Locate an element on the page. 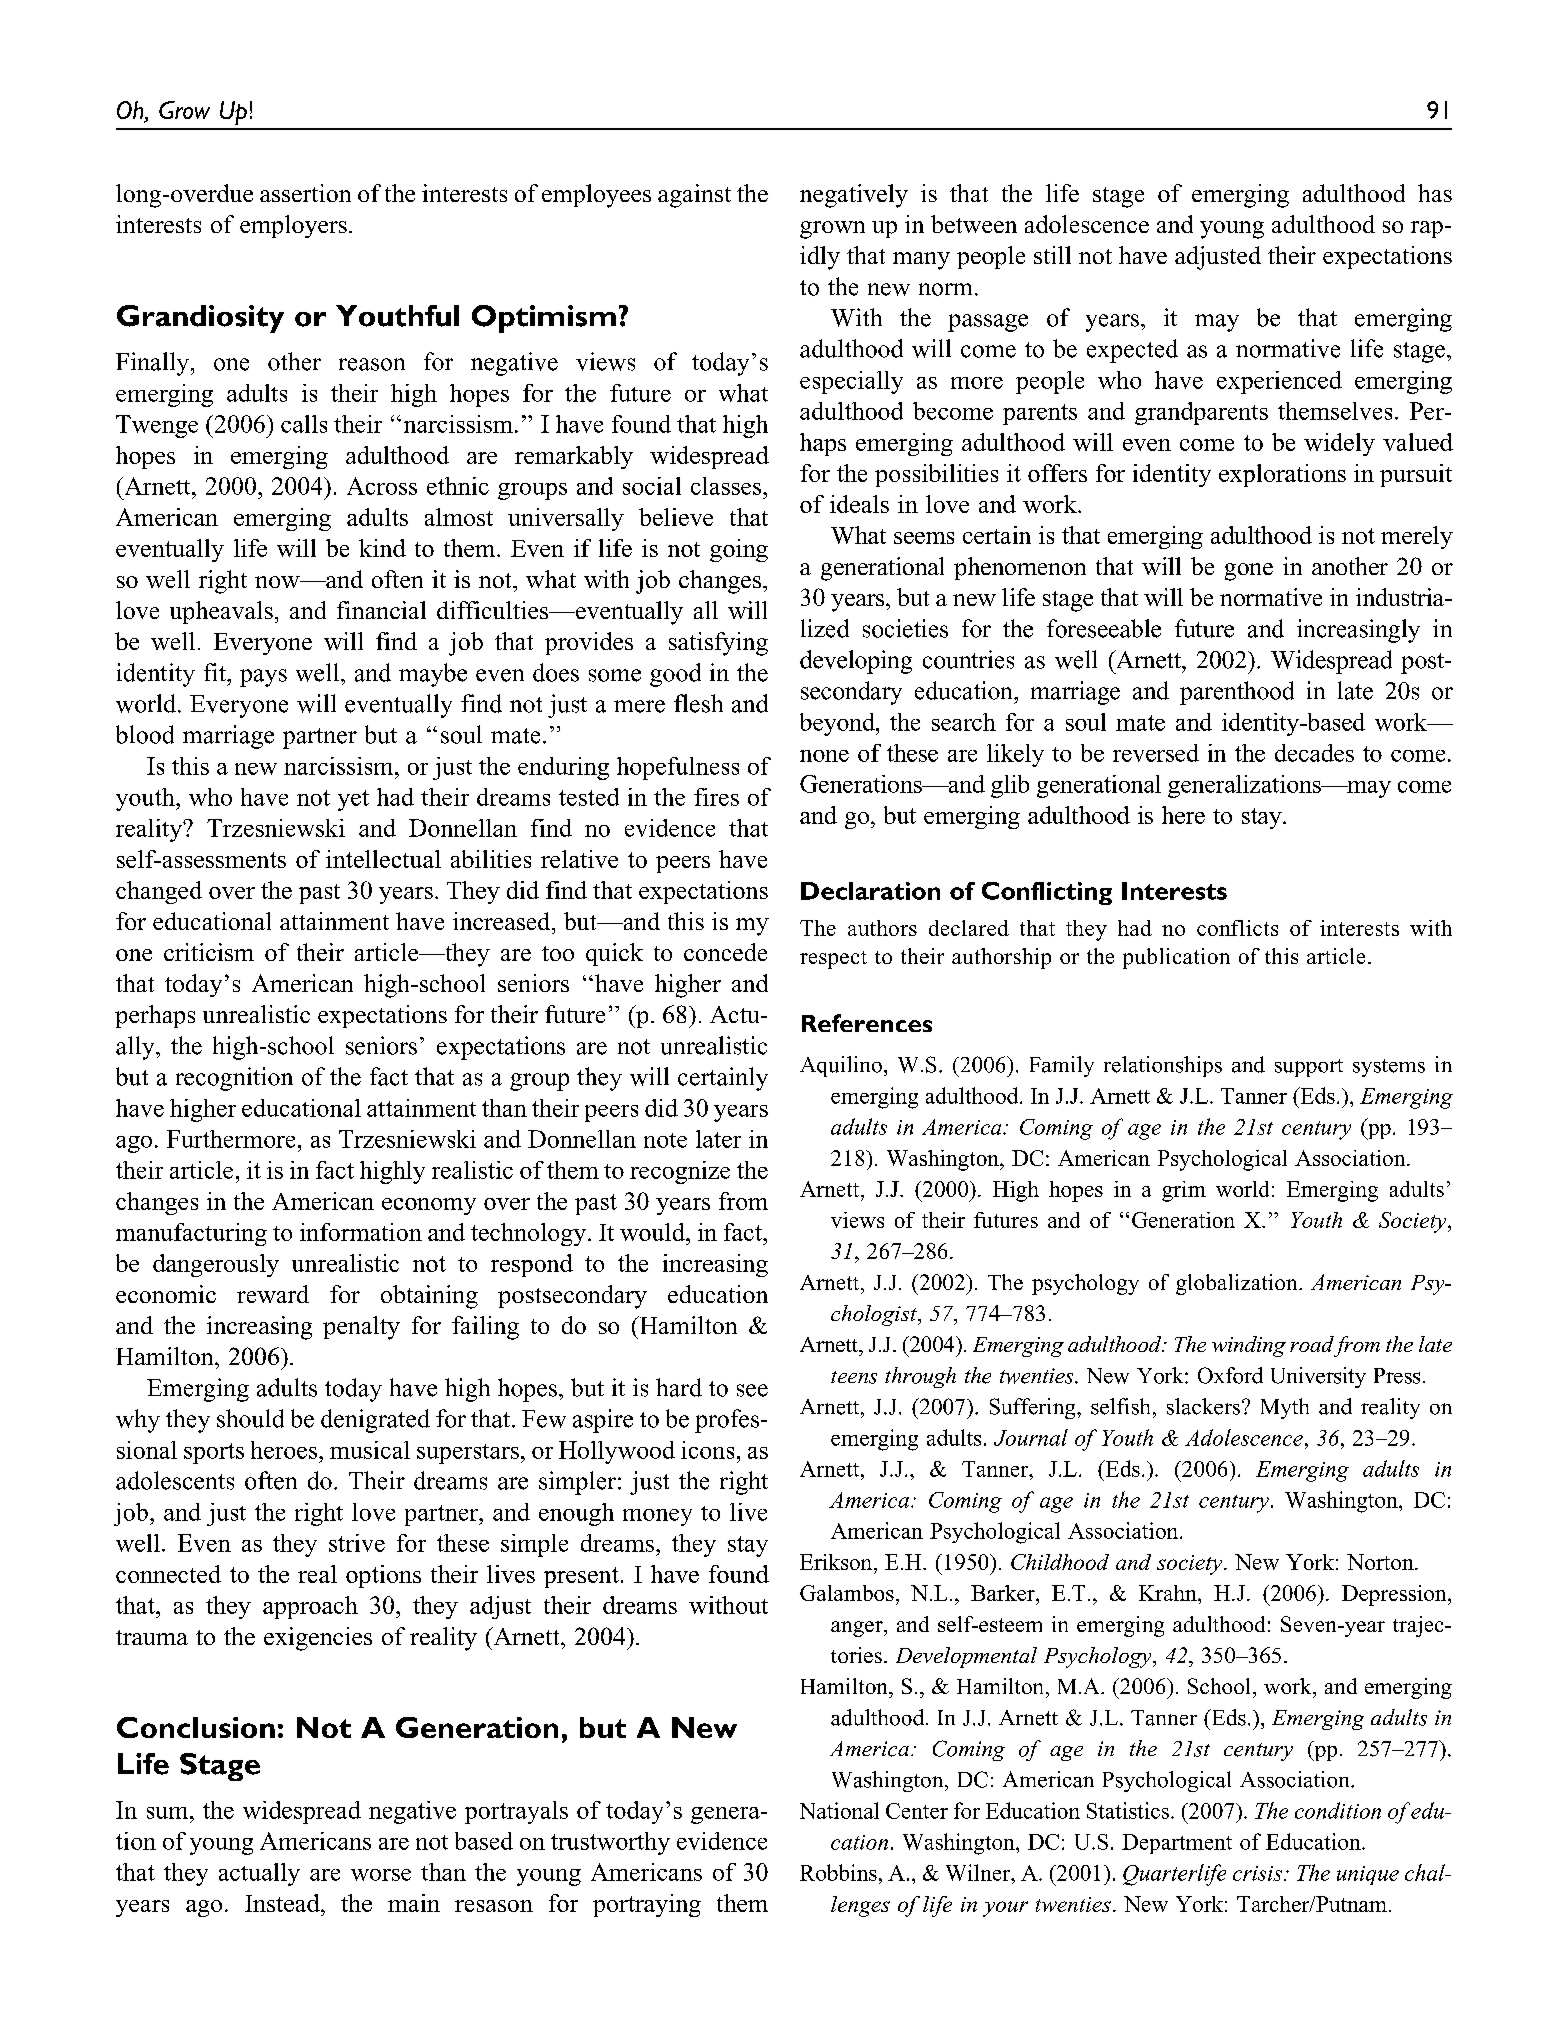 The height and width of the image is (2036, 1568). strive is located at coordinates (357, 1543).
